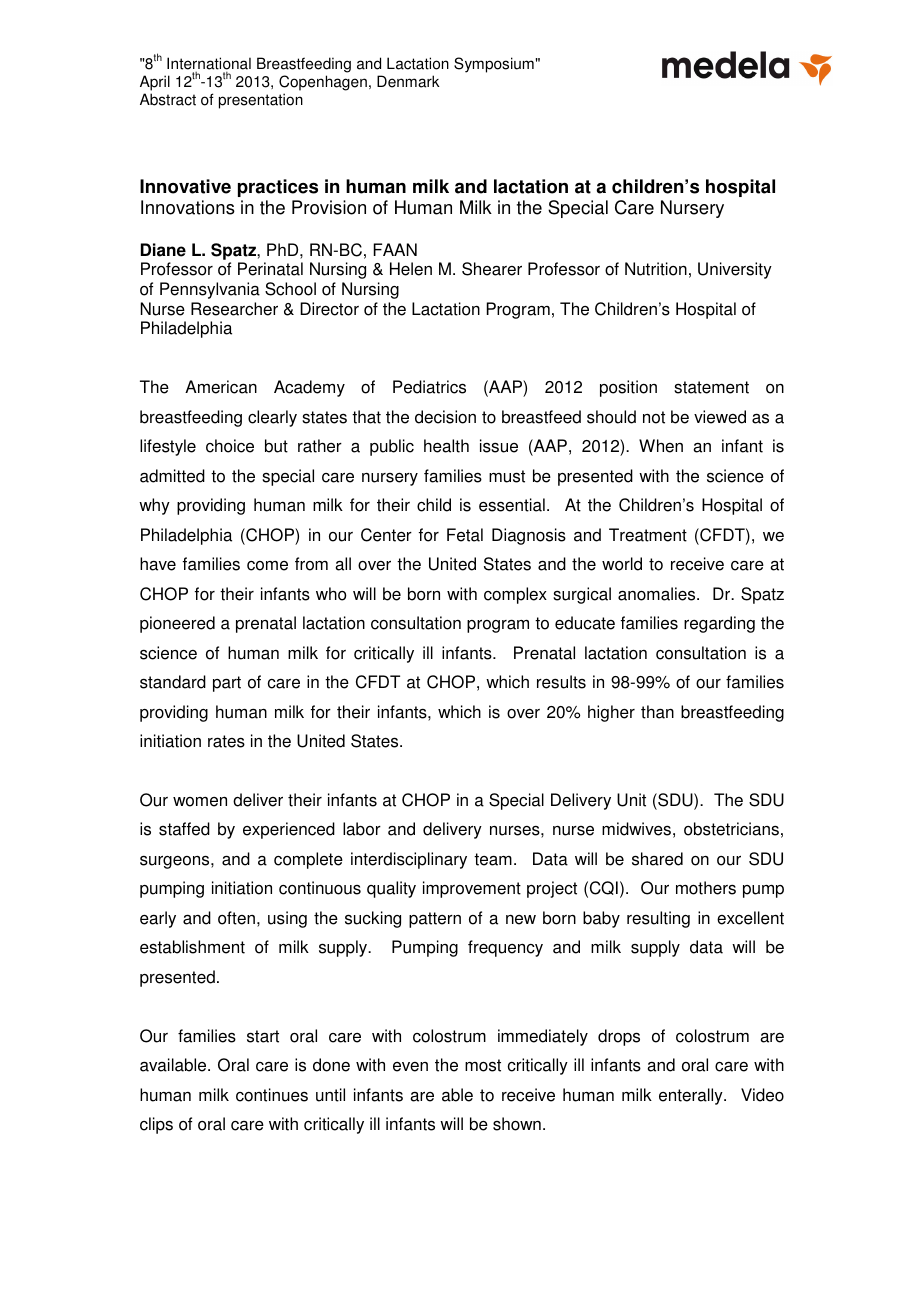 The width and height of the screenshot is (924, 1308). I want to click on continues, so click(272, 1095).
